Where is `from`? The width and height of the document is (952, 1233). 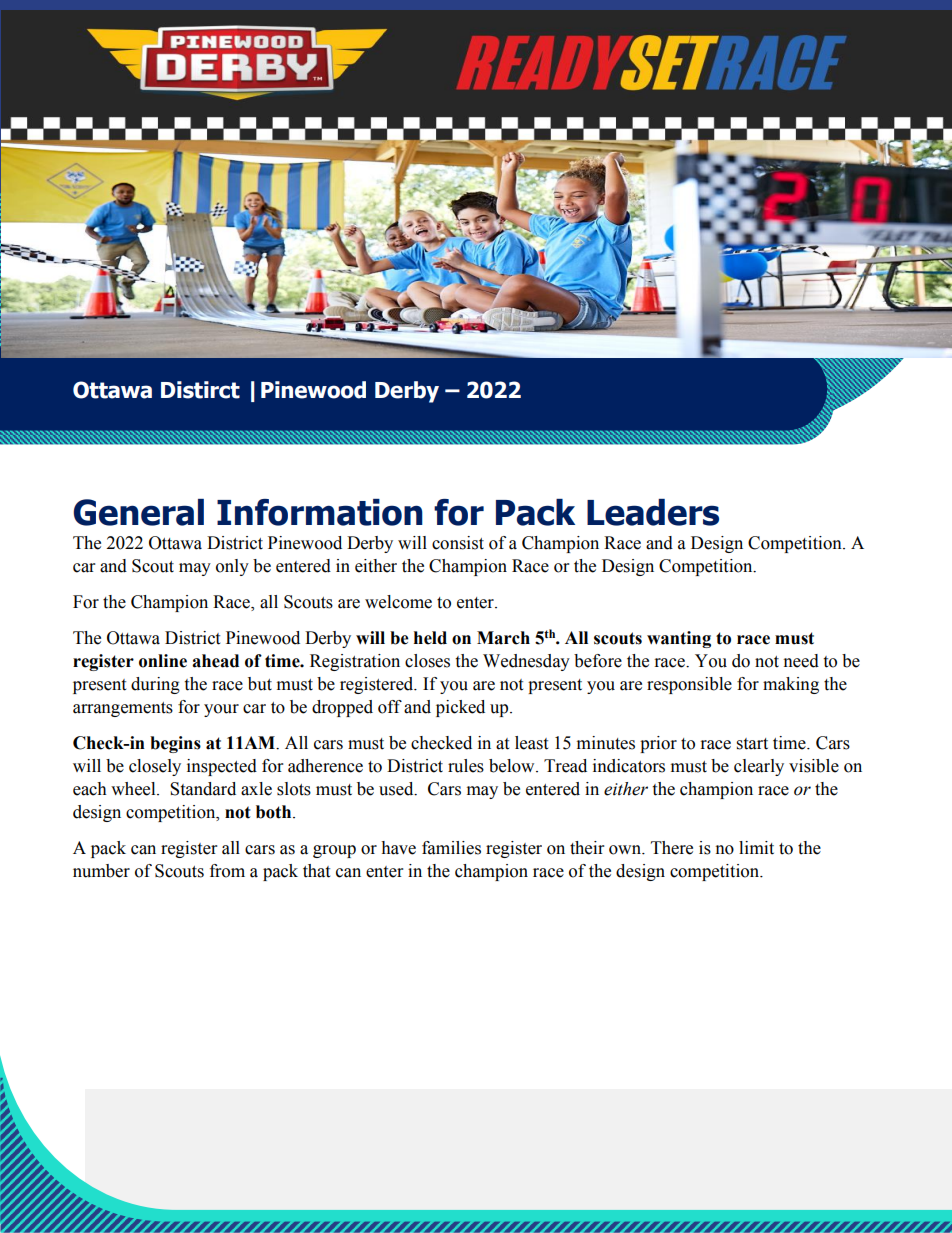 from is located at coordinates (227, 871).
